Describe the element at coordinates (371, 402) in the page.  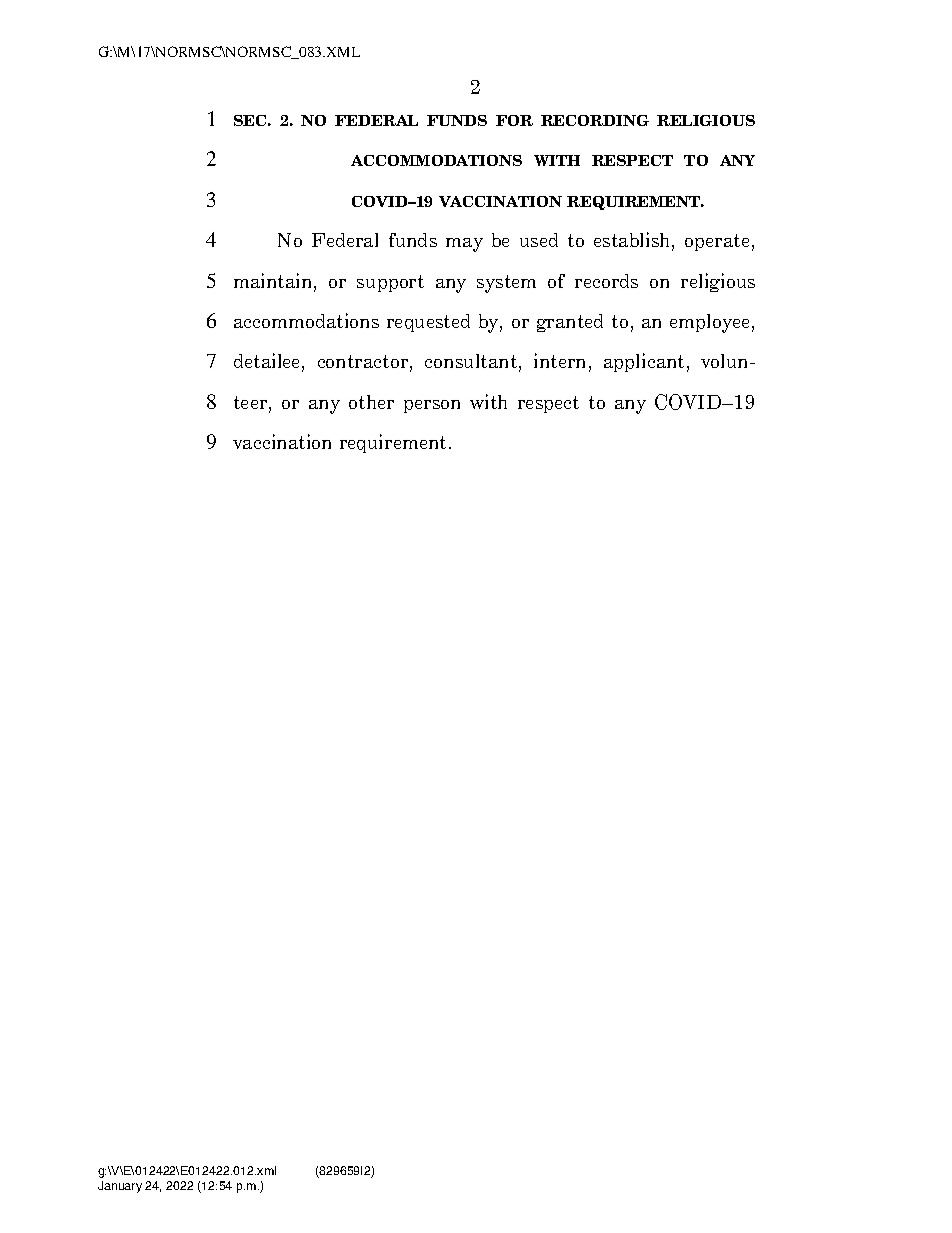
I see `other` at that location.
